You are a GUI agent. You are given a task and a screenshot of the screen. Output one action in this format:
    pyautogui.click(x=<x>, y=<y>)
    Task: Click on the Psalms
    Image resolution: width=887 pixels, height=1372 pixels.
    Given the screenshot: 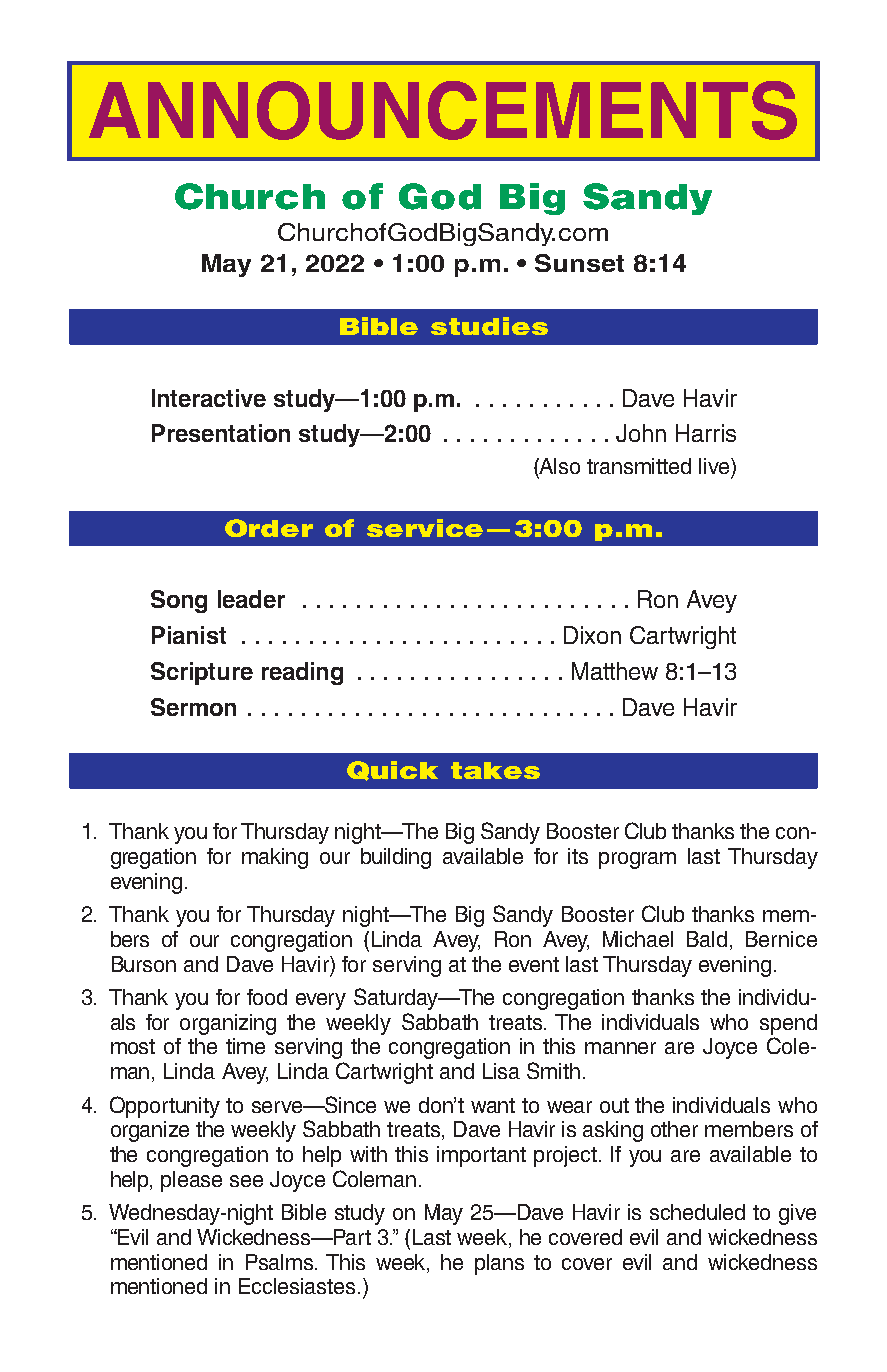 What is the action you would take?
    pyautogui.click(x=281, y=1262)
